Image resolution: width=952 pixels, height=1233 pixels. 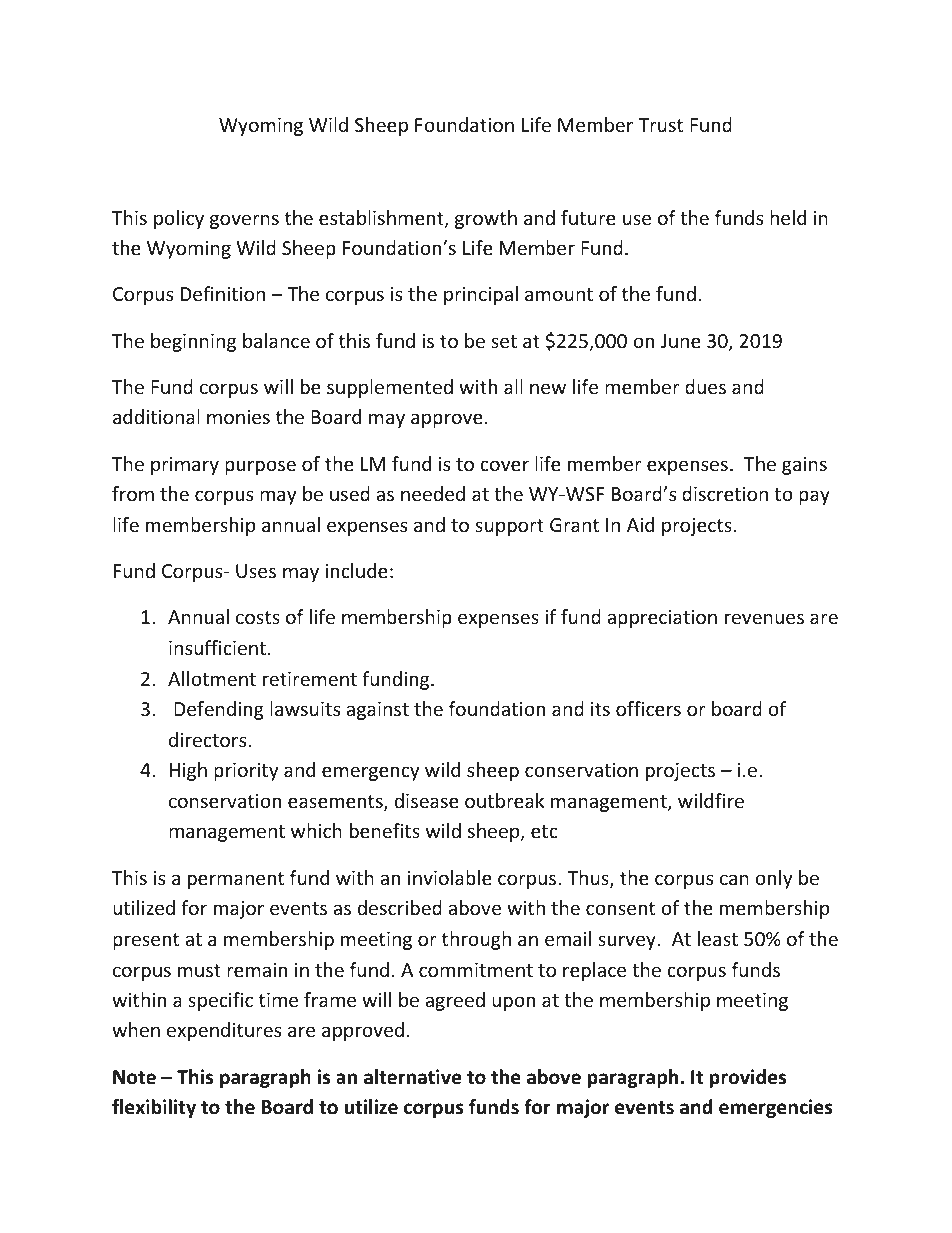 I want to click on provides, so click(x=748, y=1078).
